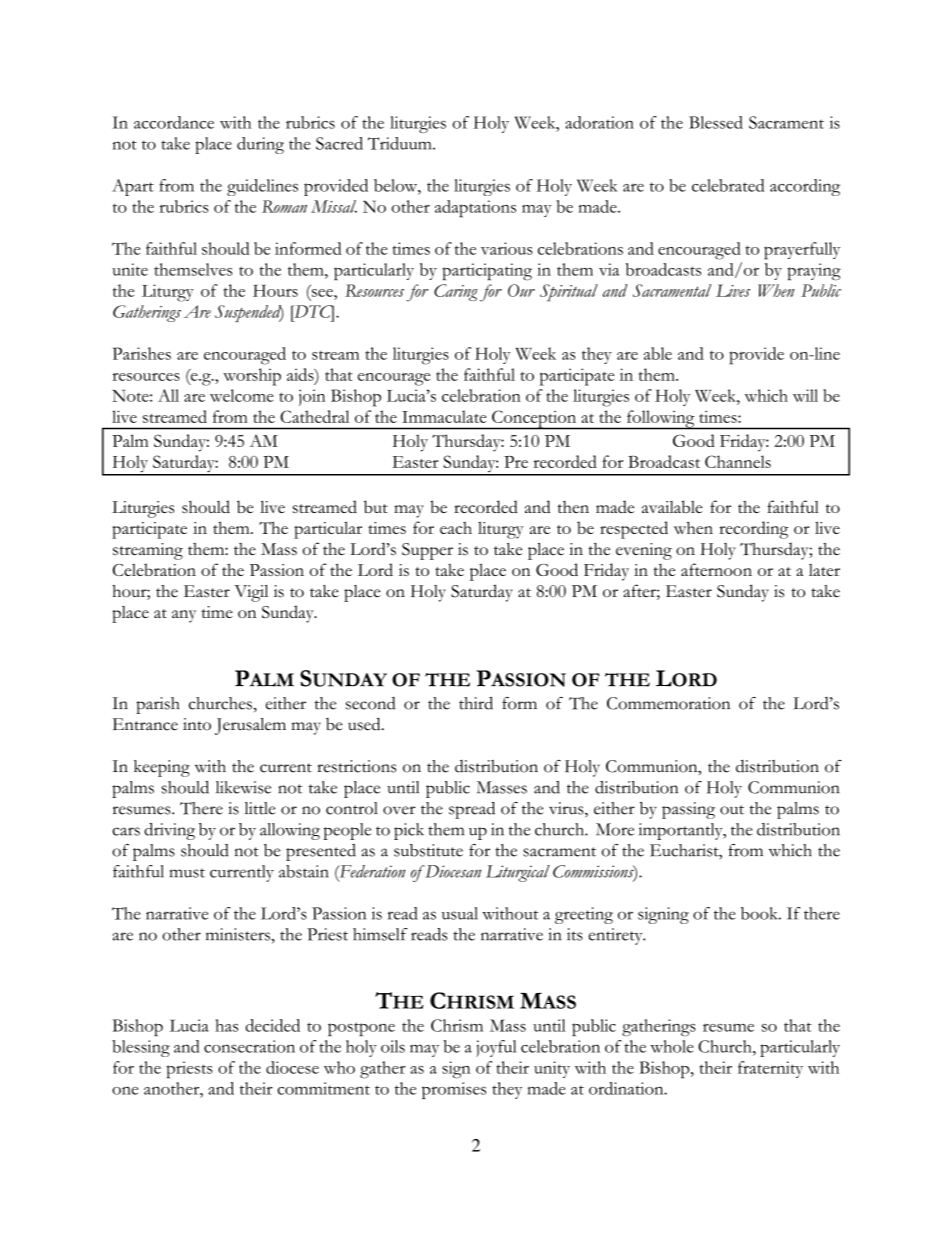 The height and width of the screenshot is (1233, 952). Describe the element at coordinates (444, 416) in the screenshot. I see `Immaculate` at that location.
